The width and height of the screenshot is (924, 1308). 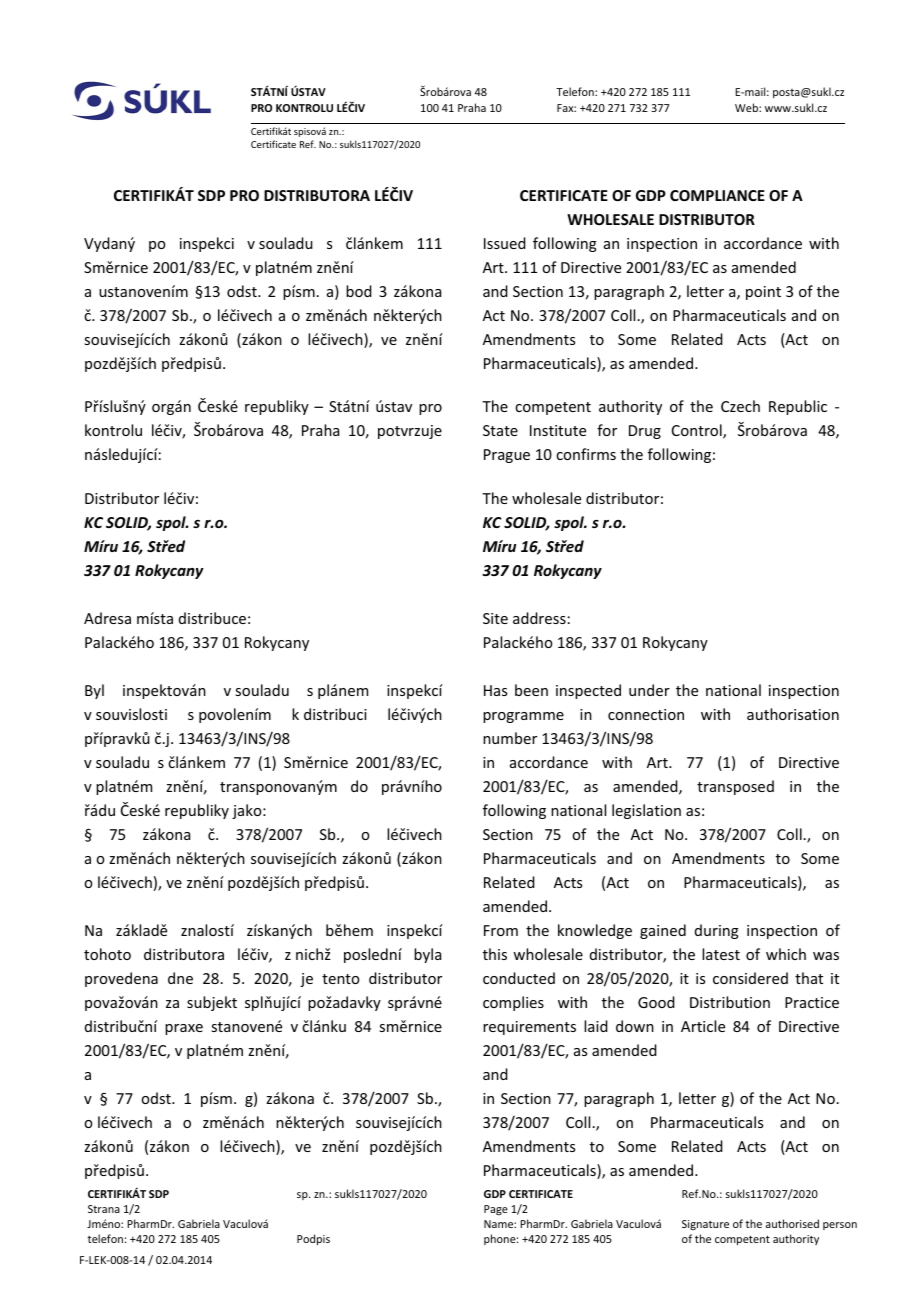 I want to click on dne, so click(x=180, y=978).
